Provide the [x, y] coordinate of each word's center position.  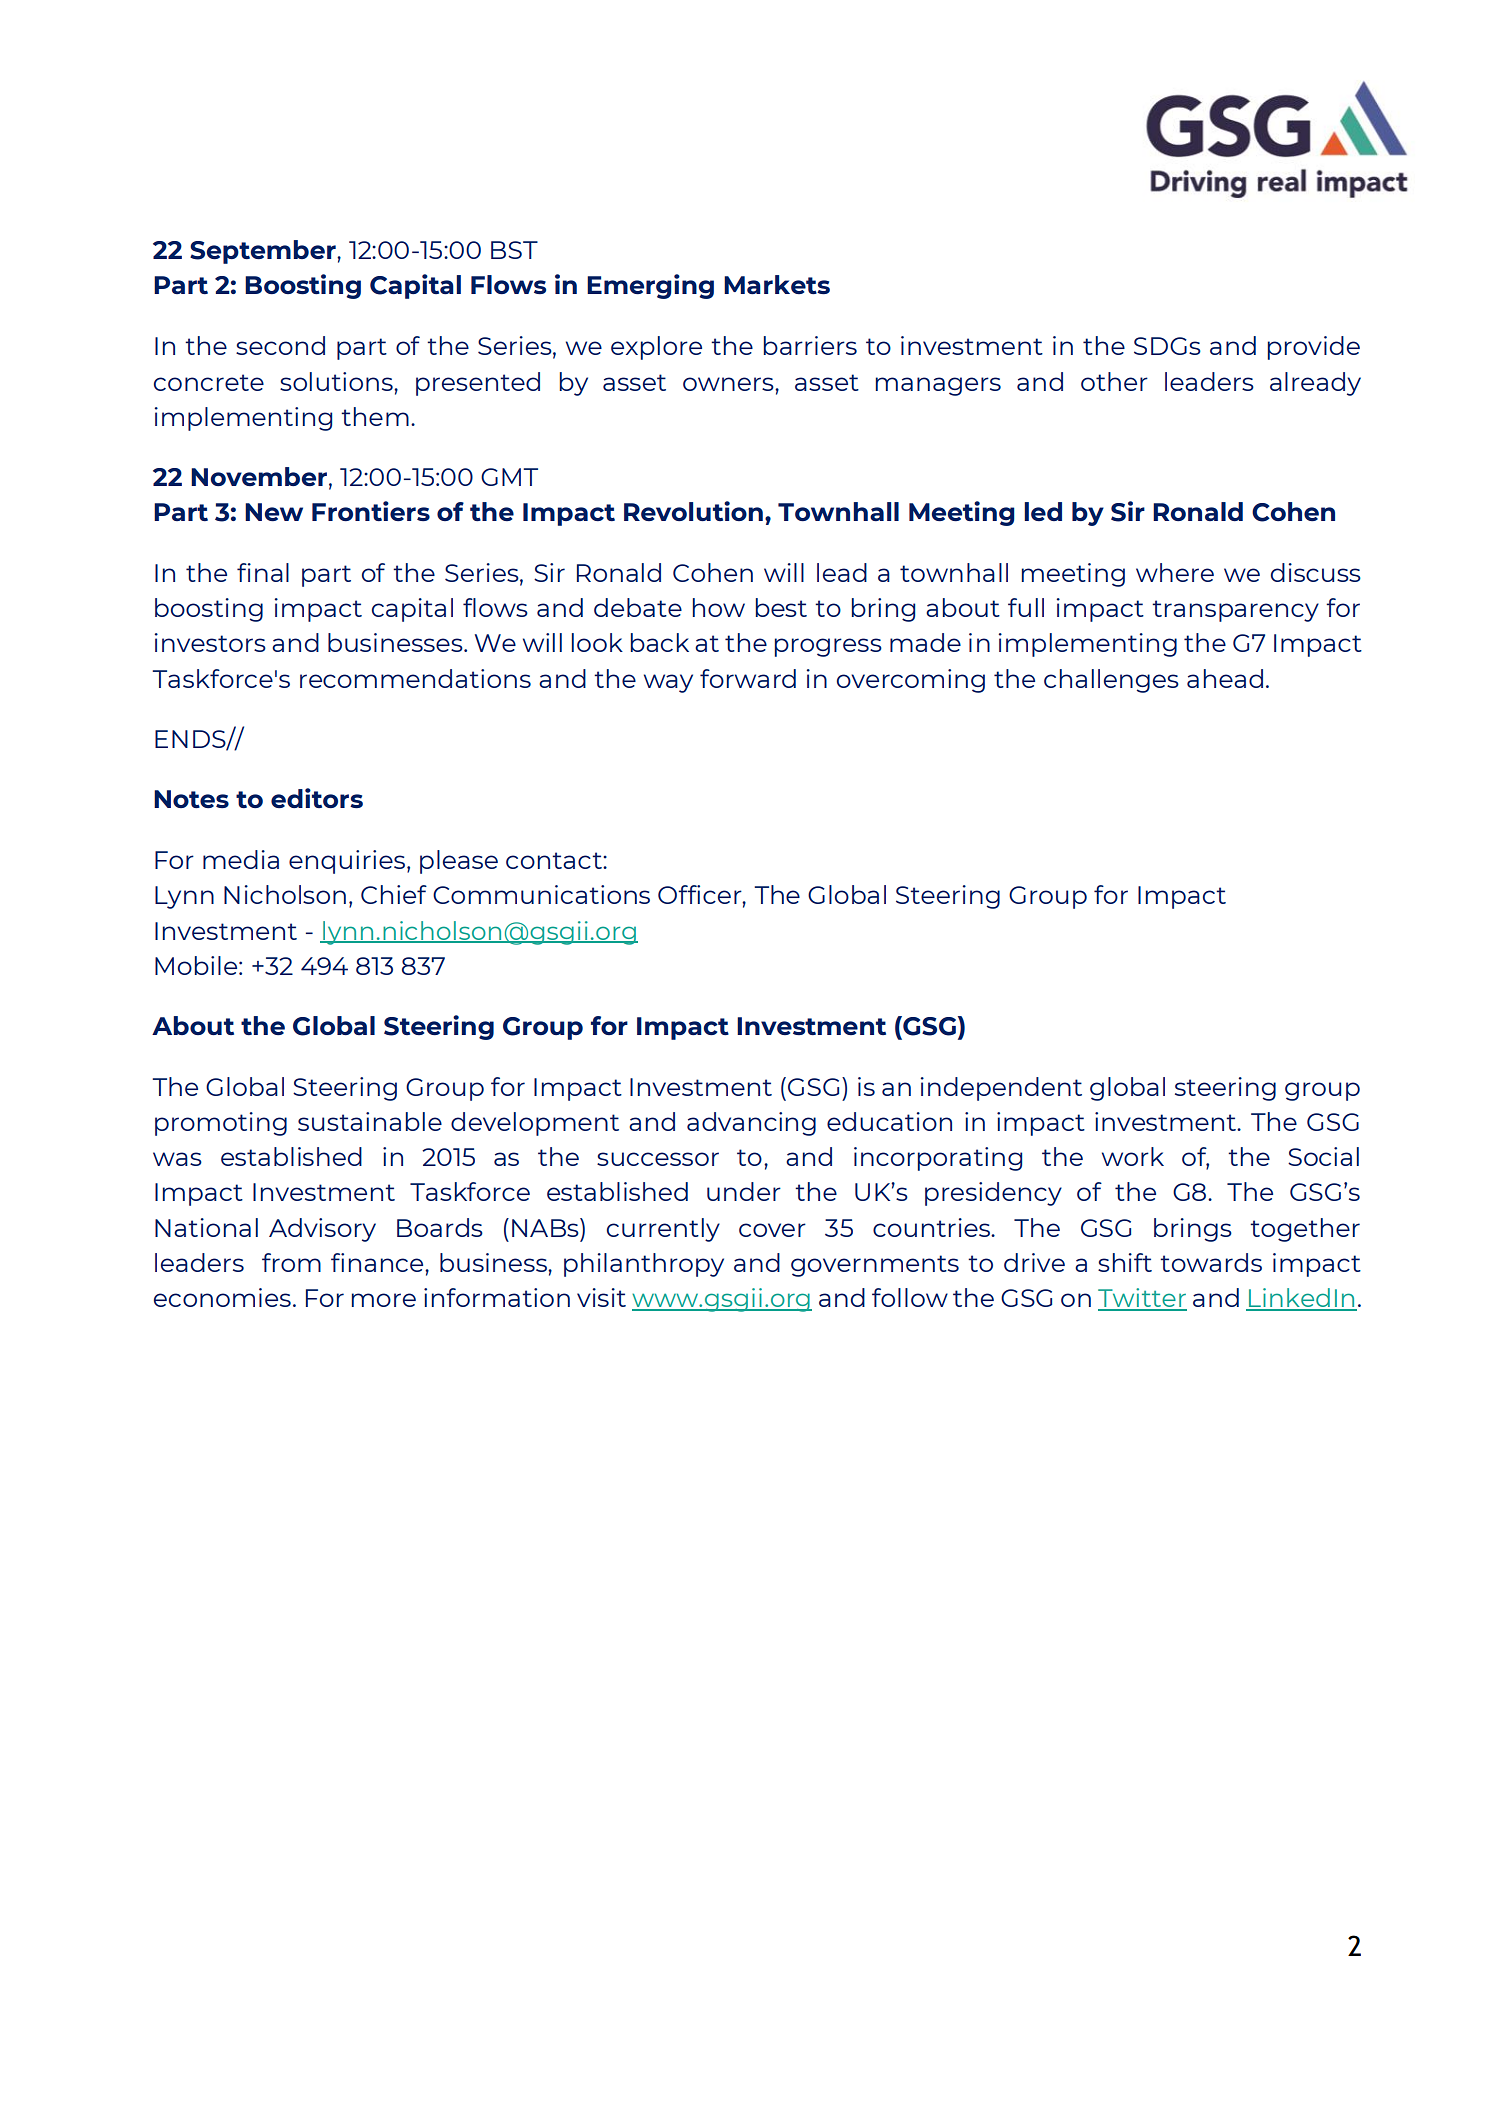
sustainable [370, 1121]
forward [748, 678]
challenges [1111, 681]
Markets [777, 284]
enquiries [347, 862]
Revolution [693, 511]
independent [1001, 1089]
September [264, 252]
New [274, 512]
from [291, 1262]
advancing [751, 1124]
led [1043, 511]
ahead [1225, 678]
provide [1314, 348]
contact [555, 860]
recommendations [415, 678]
